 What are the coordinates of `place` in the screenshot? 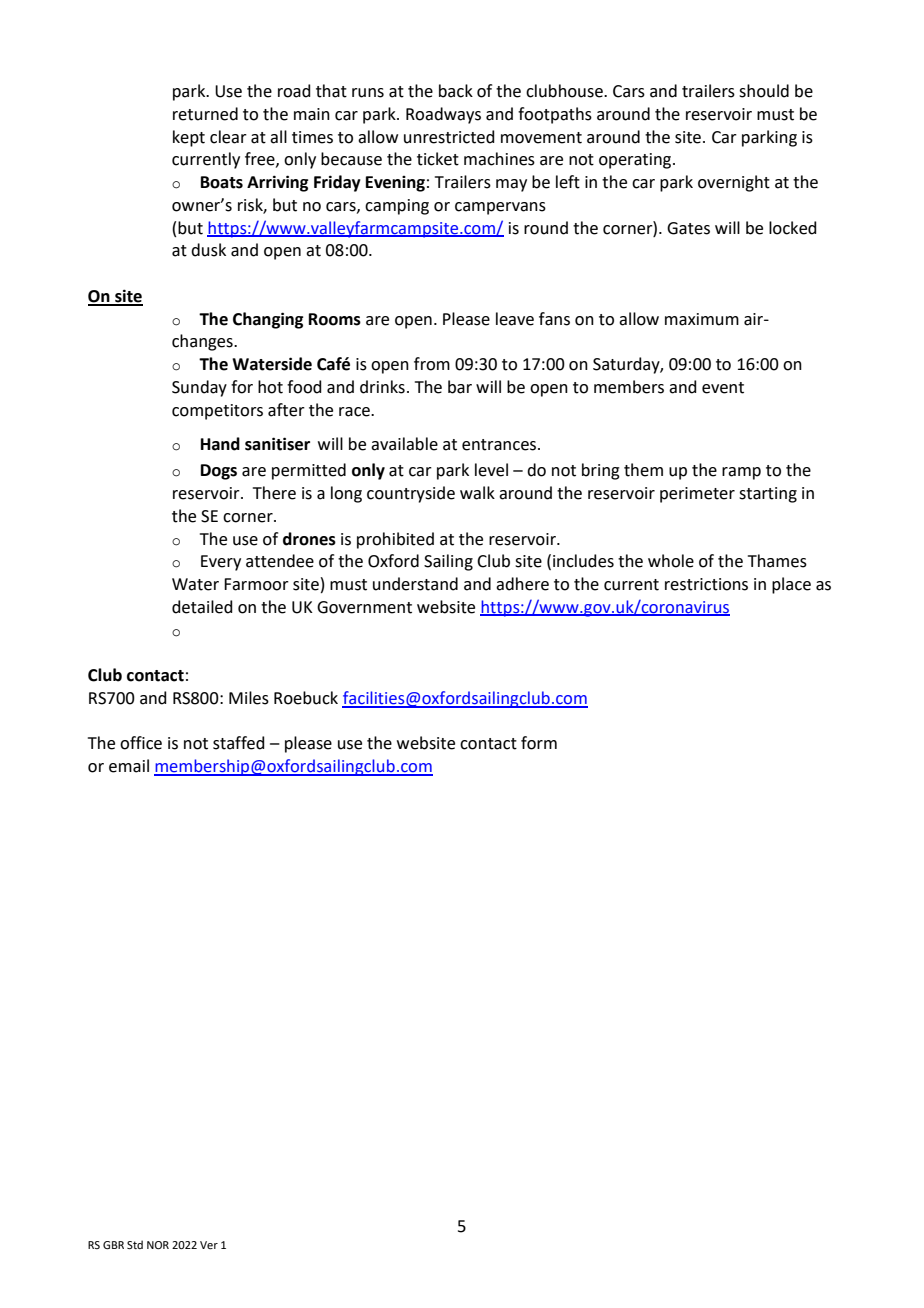 It's located at (791, 585).
